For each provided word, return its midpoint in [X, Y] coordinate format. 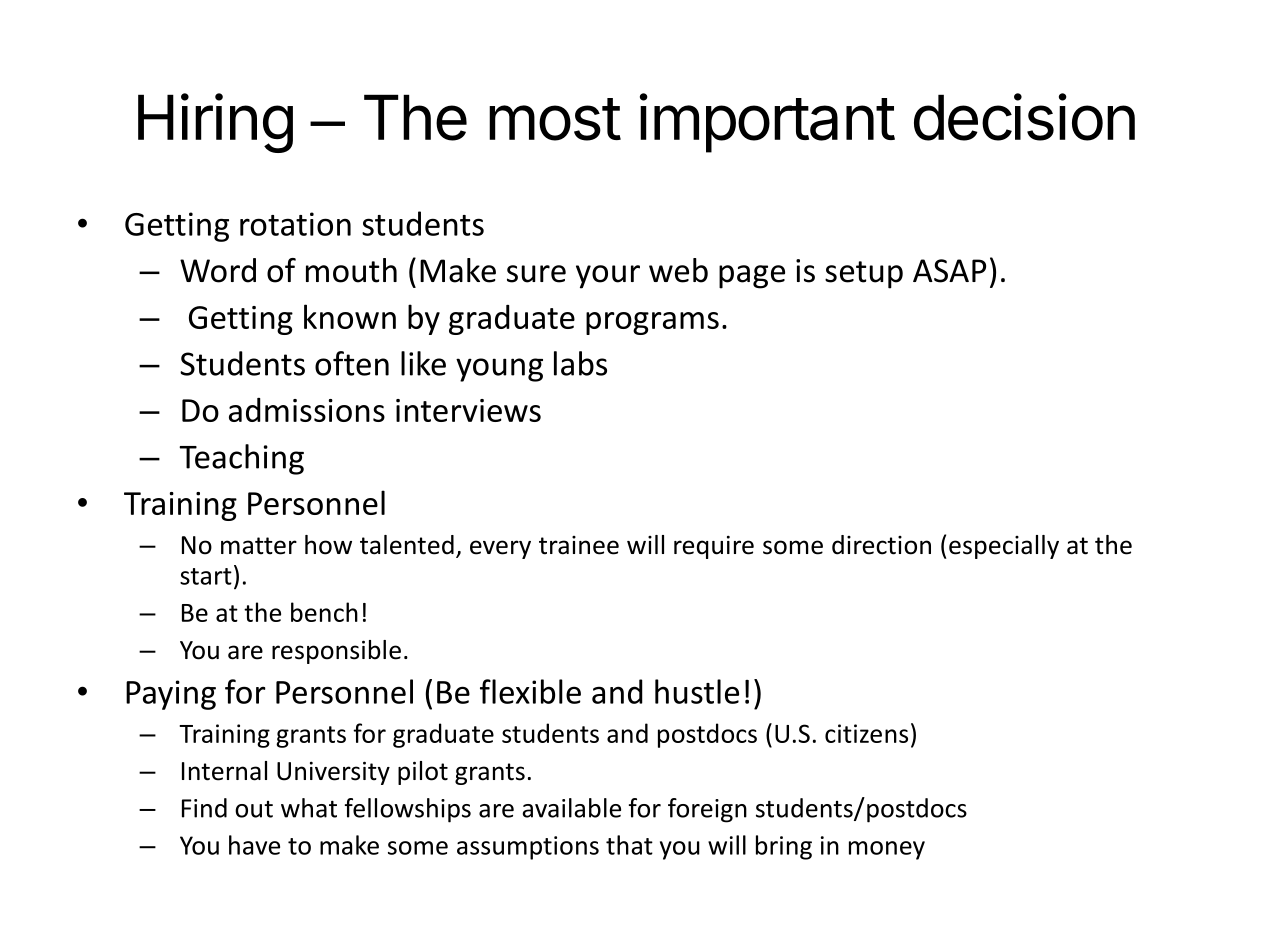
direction [881, 545]
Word [218, 270]
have [254, 845]
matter [259, 546]
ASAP [949, 271]
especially [1004, 547]
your [608, 277]
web [678, 270]
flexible [530, 691]
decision [1024, 117]
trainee [579, 545]
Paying [171, 695]
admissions [307, 410]
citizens [866, 733]
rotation [295, 224]
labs [580, 363]
